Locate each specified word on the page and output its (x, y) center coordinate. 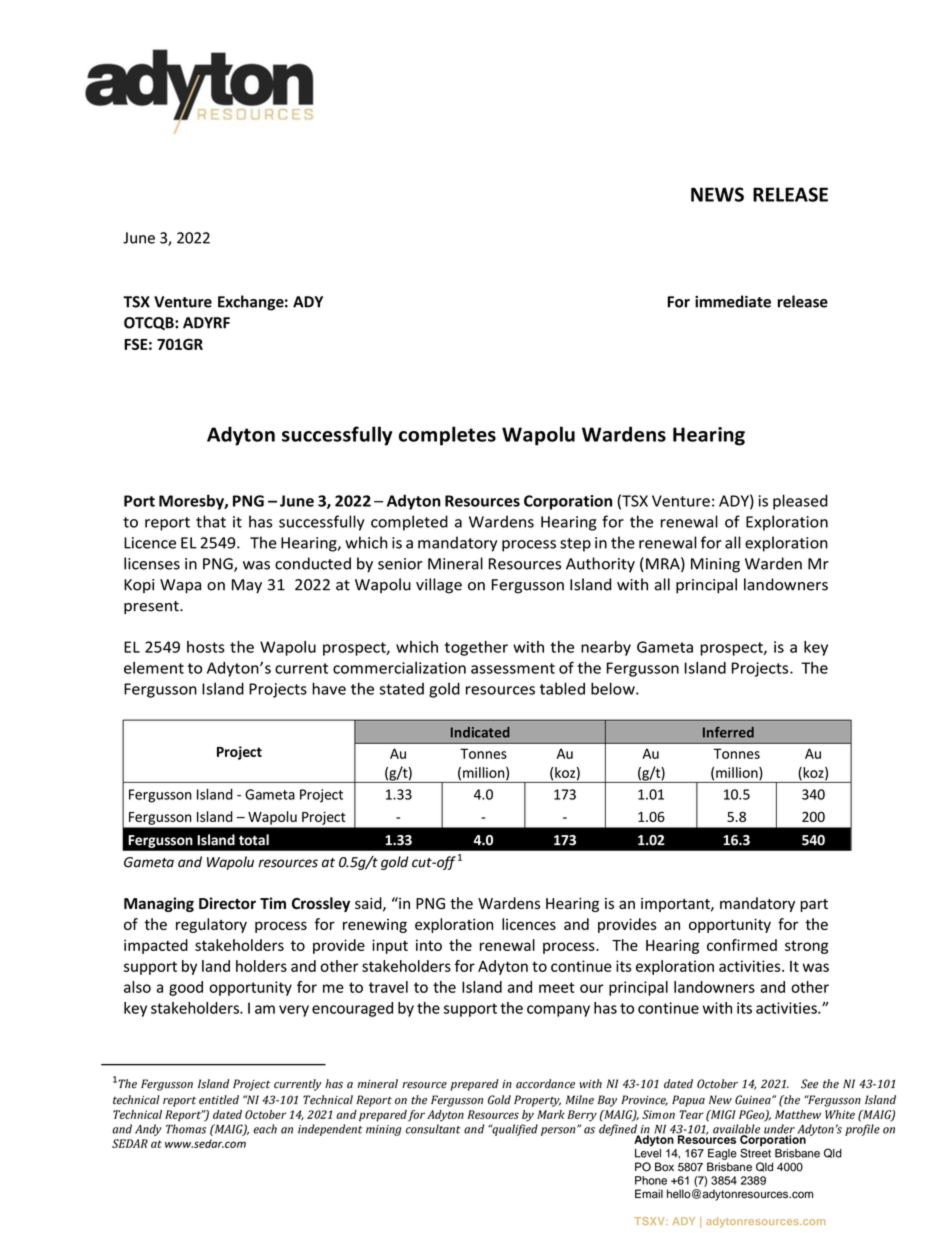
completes (447, 436)
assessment (513, 668)
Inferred (728, 732)
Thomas (186, 1129)
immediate (733, 301)
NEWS (717, 194)
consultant (433, 1129)
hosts (206, 647)
